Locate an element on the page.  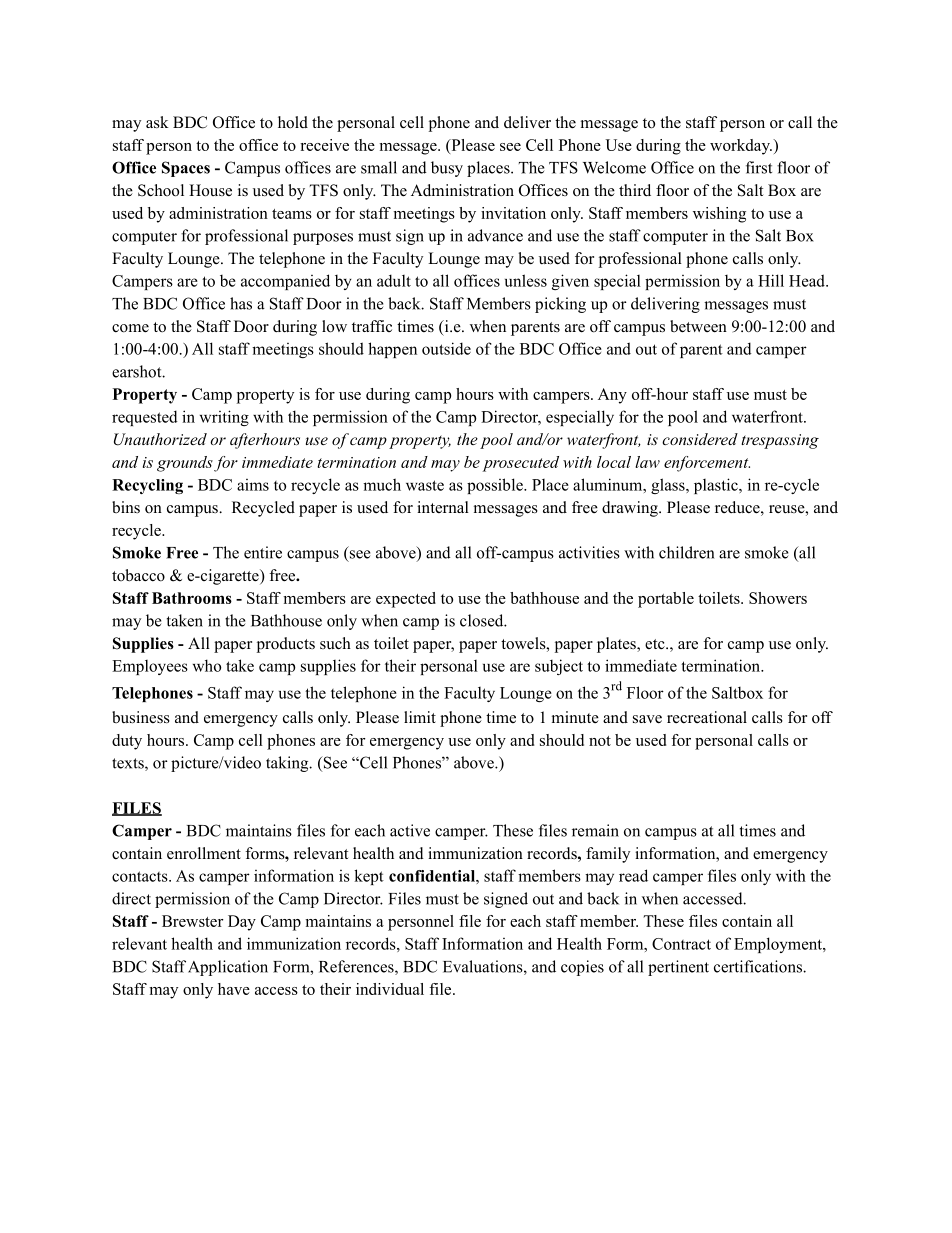
children is located at coordinates (686, 552).
